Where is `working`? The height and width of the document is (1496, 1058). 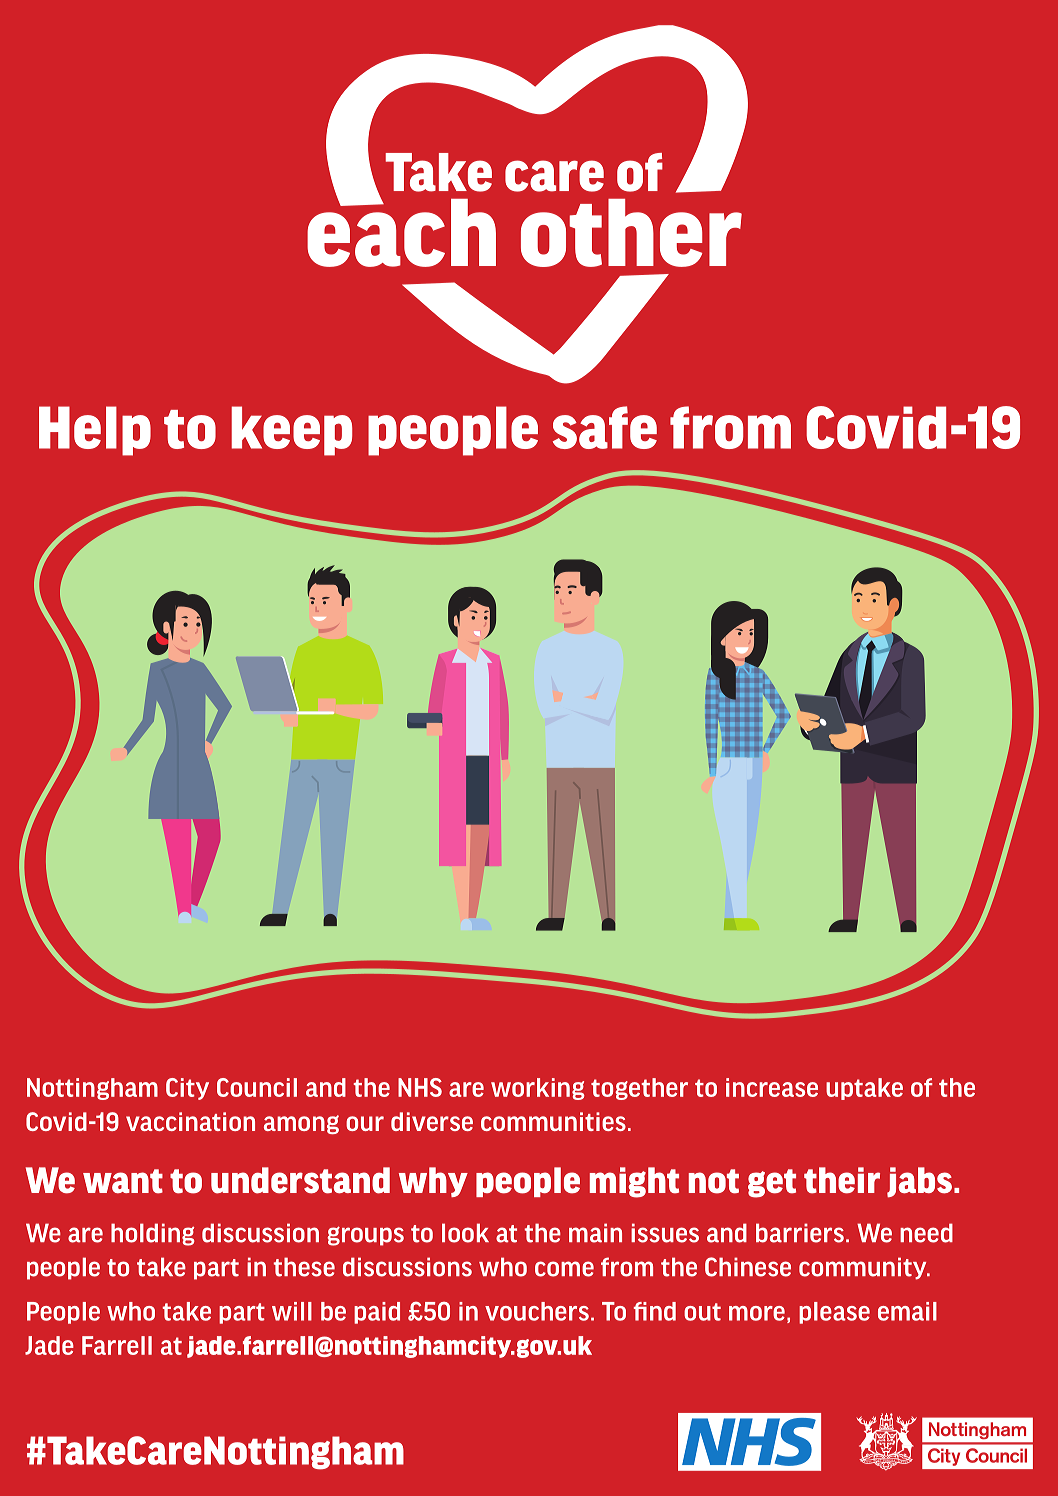
working is located at coordinates (538, 1089).
